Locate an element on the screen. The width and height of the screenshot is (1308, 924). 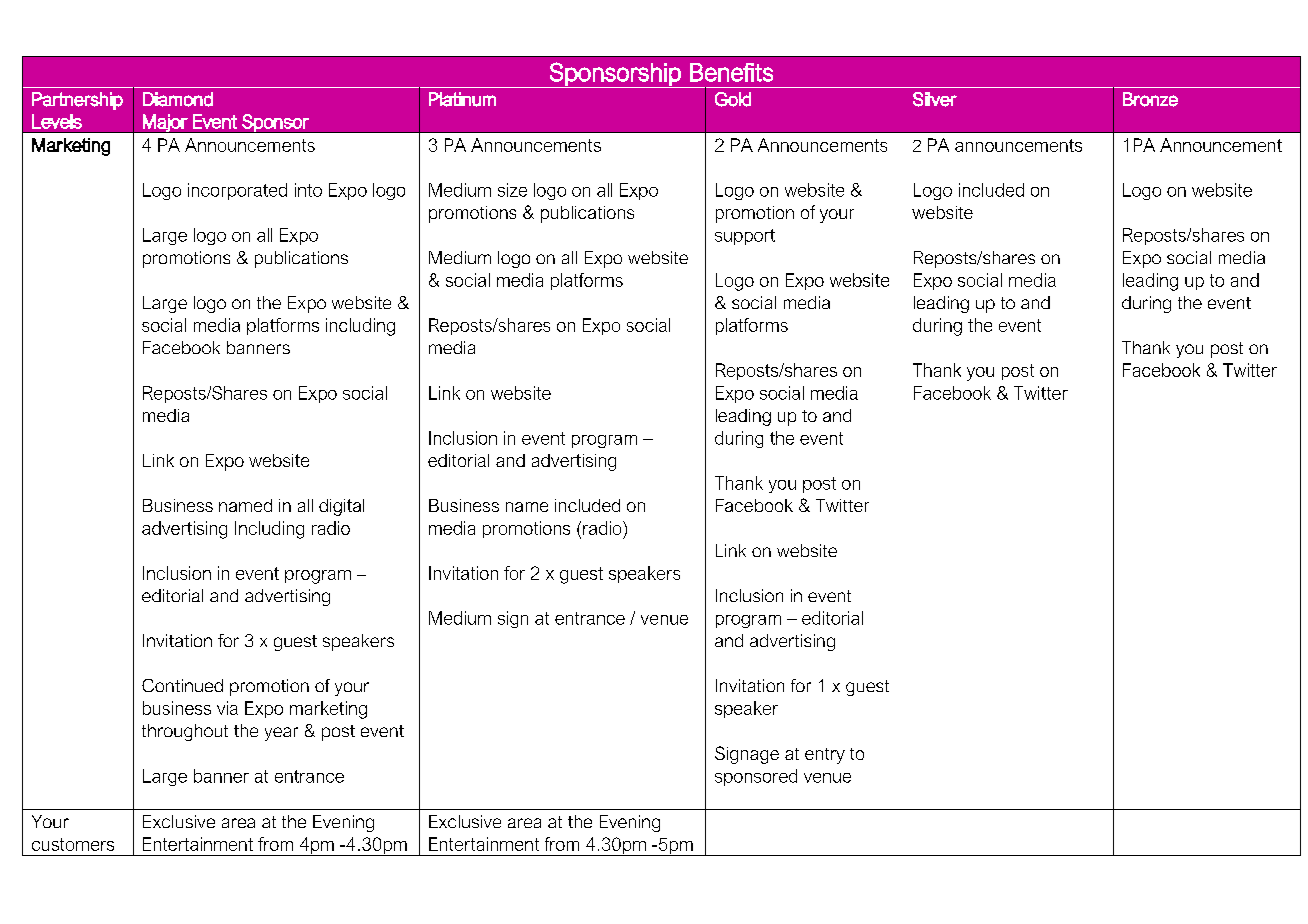
via is located at coordinates (227, 708).
